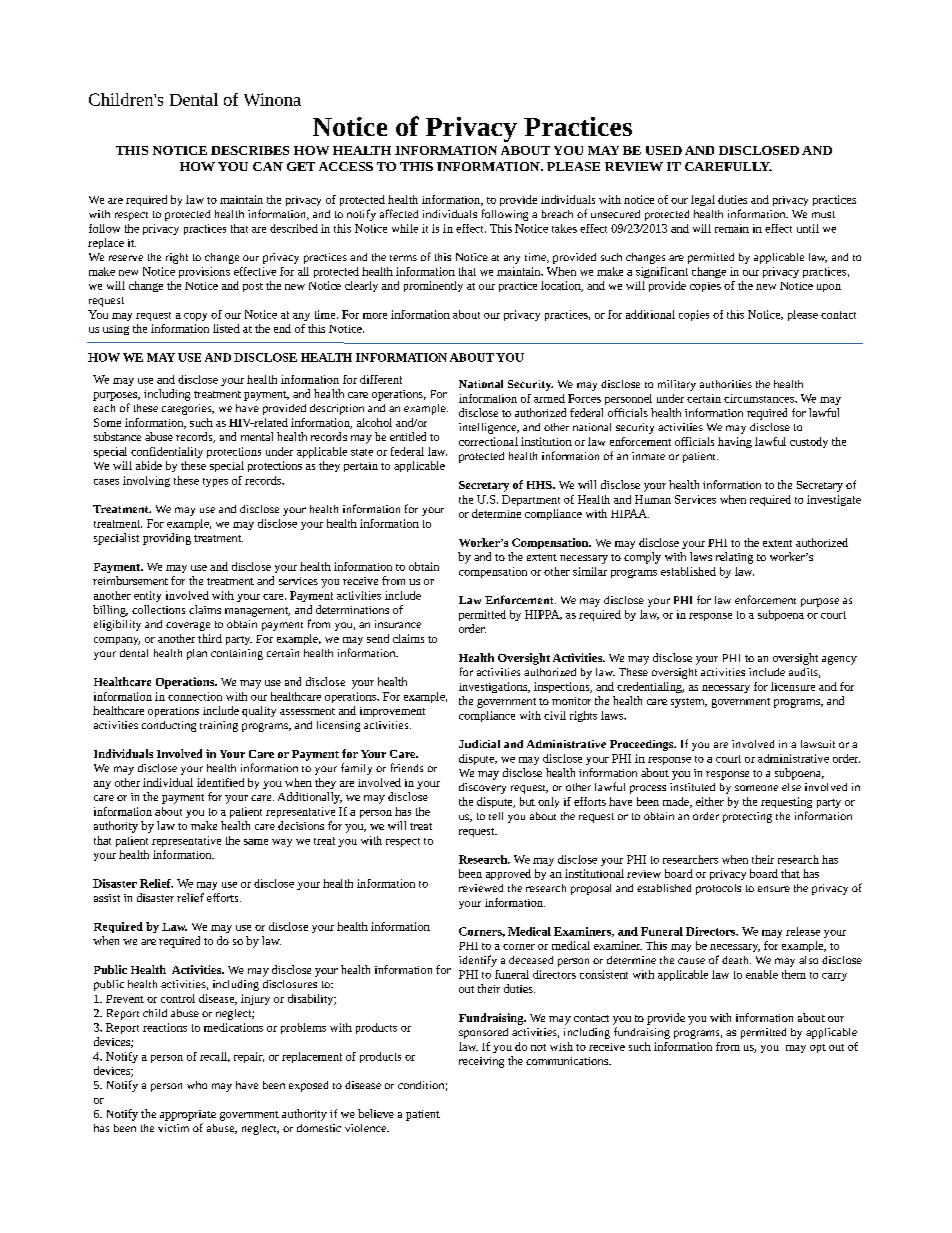 This screenshot has height=1233, width=952. Describe the element at coordinates (197, 1085) in the screenshot. I see `who` at that location.
